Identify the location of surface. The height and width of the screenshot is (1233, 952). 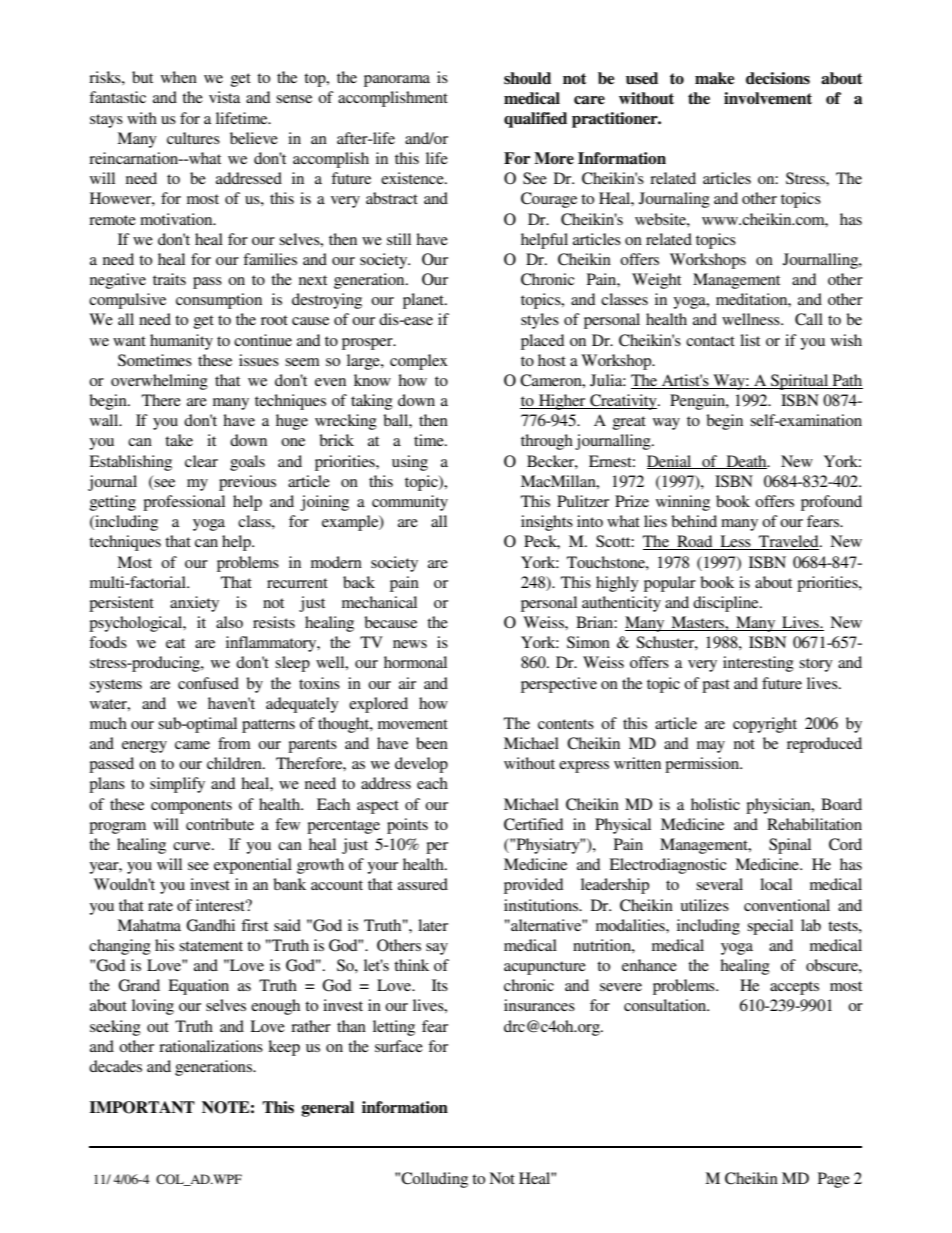
(399, 1046).
